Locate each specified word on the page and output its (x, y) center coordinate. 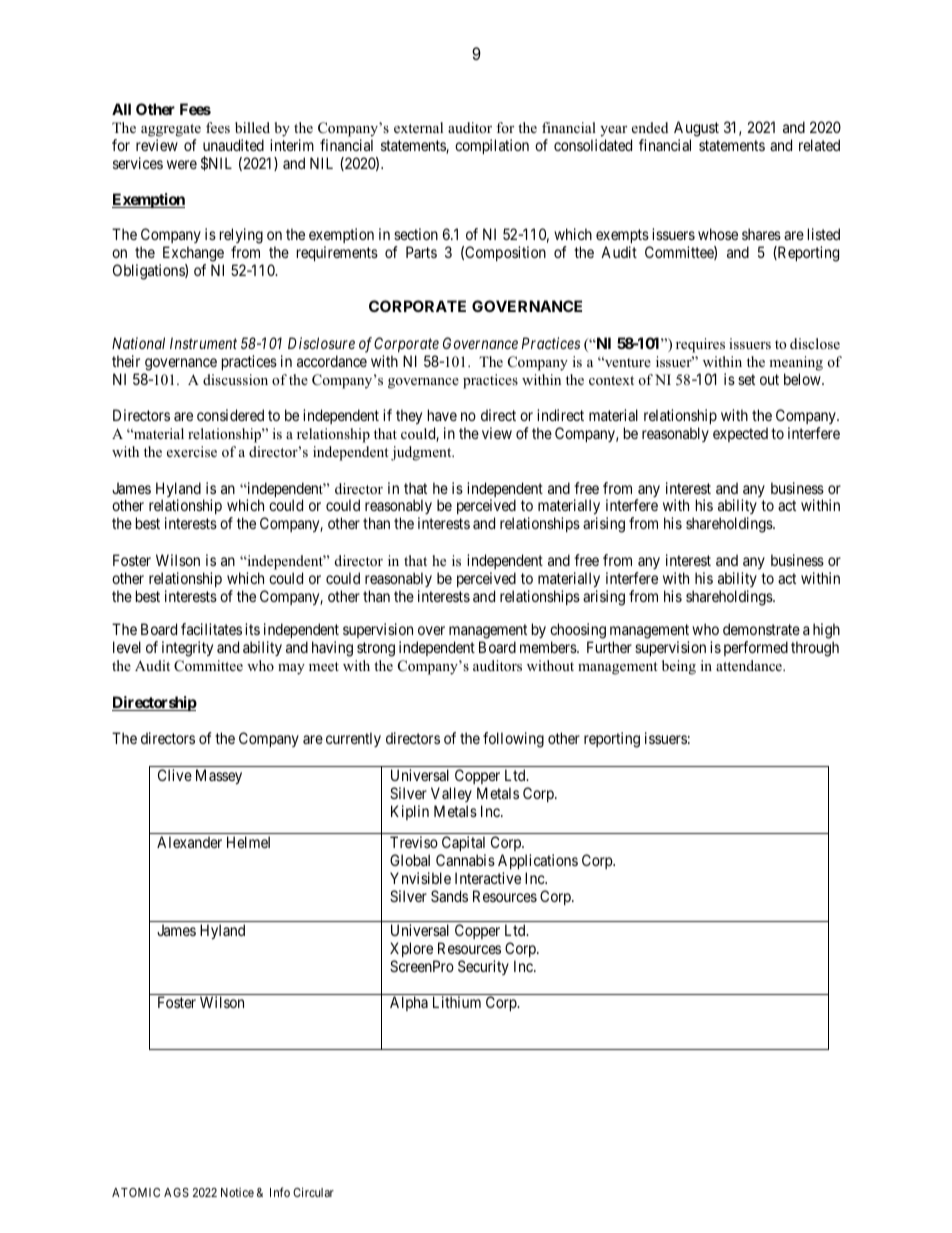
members (549, 647)
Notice (237, 1192)
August (696, 129)
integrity (187, 649)
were (182, 164)
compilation (492, 146)
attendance (750, 665)
